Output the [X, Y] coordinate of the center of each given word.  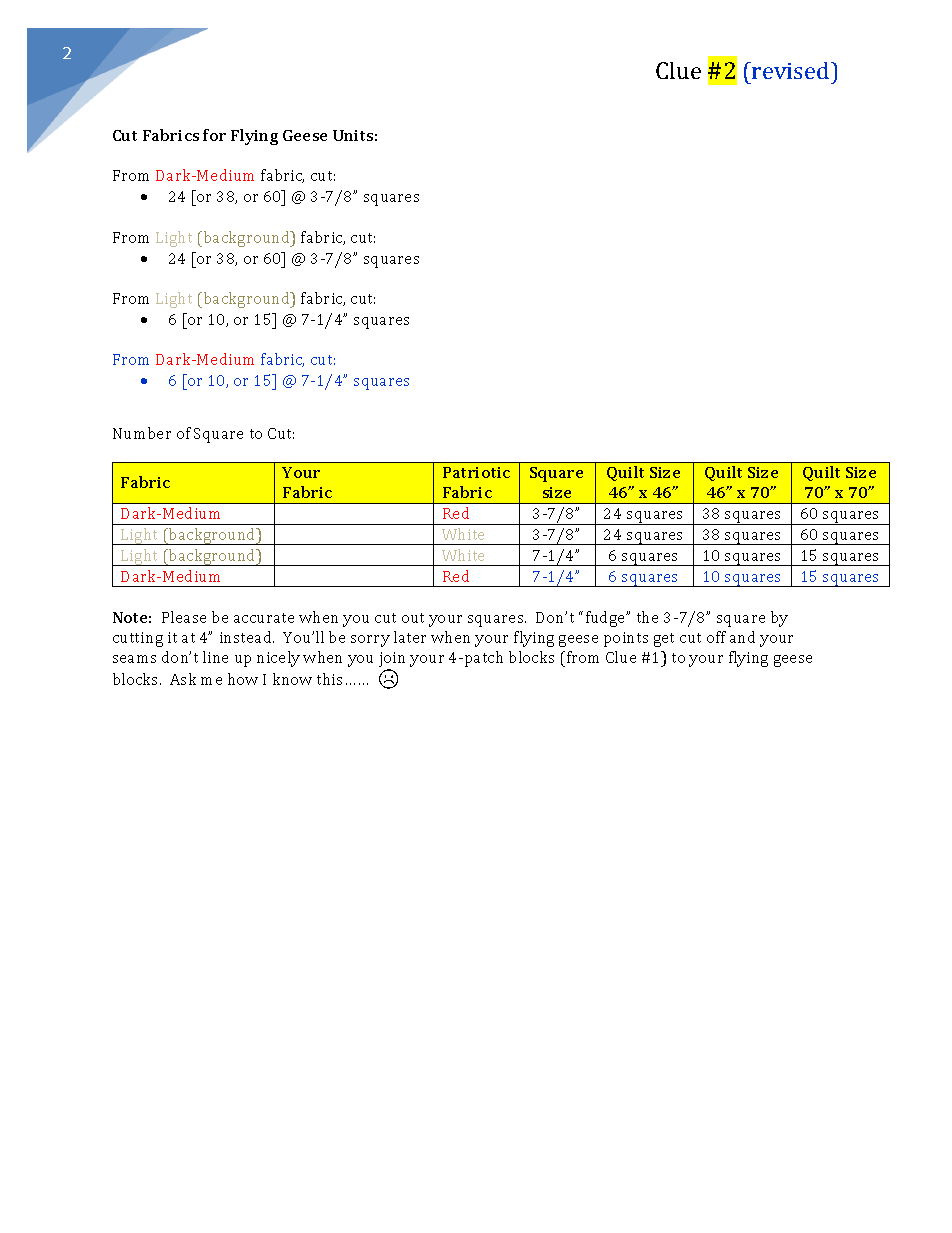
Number [142, 433]
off [716, 637]
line [215, 657]
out [413, 618]
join [392, 661]
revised [791, 70]
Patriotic [476, 472]
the [647, 617]
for [214, 135]
